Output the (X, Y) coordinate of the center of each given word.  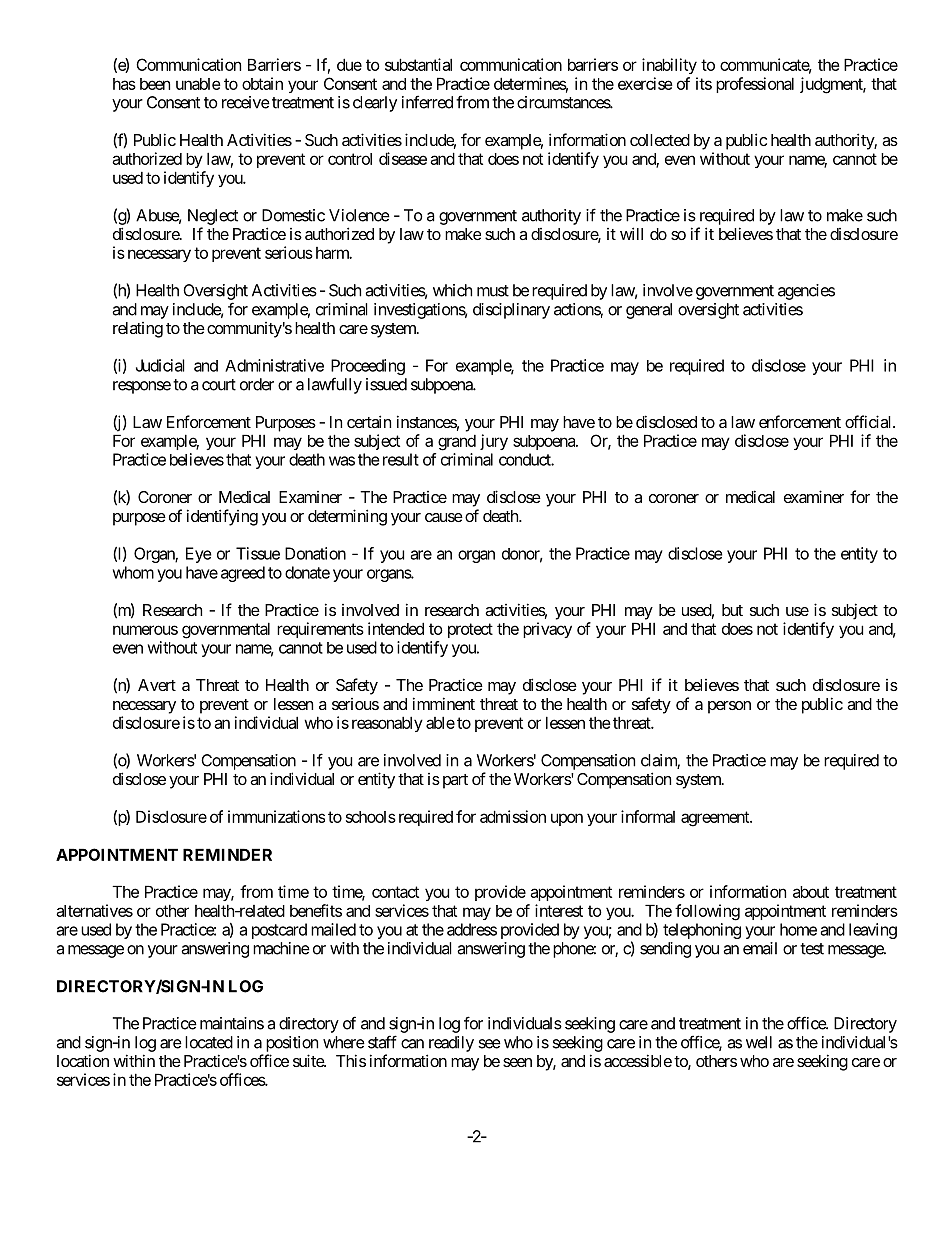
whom (133, 572)
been (155, 84)
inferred (427, 102)
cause (444, 517)
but (732, 610)
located (209, 1042)
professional (755, 85)
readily (451, 1044)
